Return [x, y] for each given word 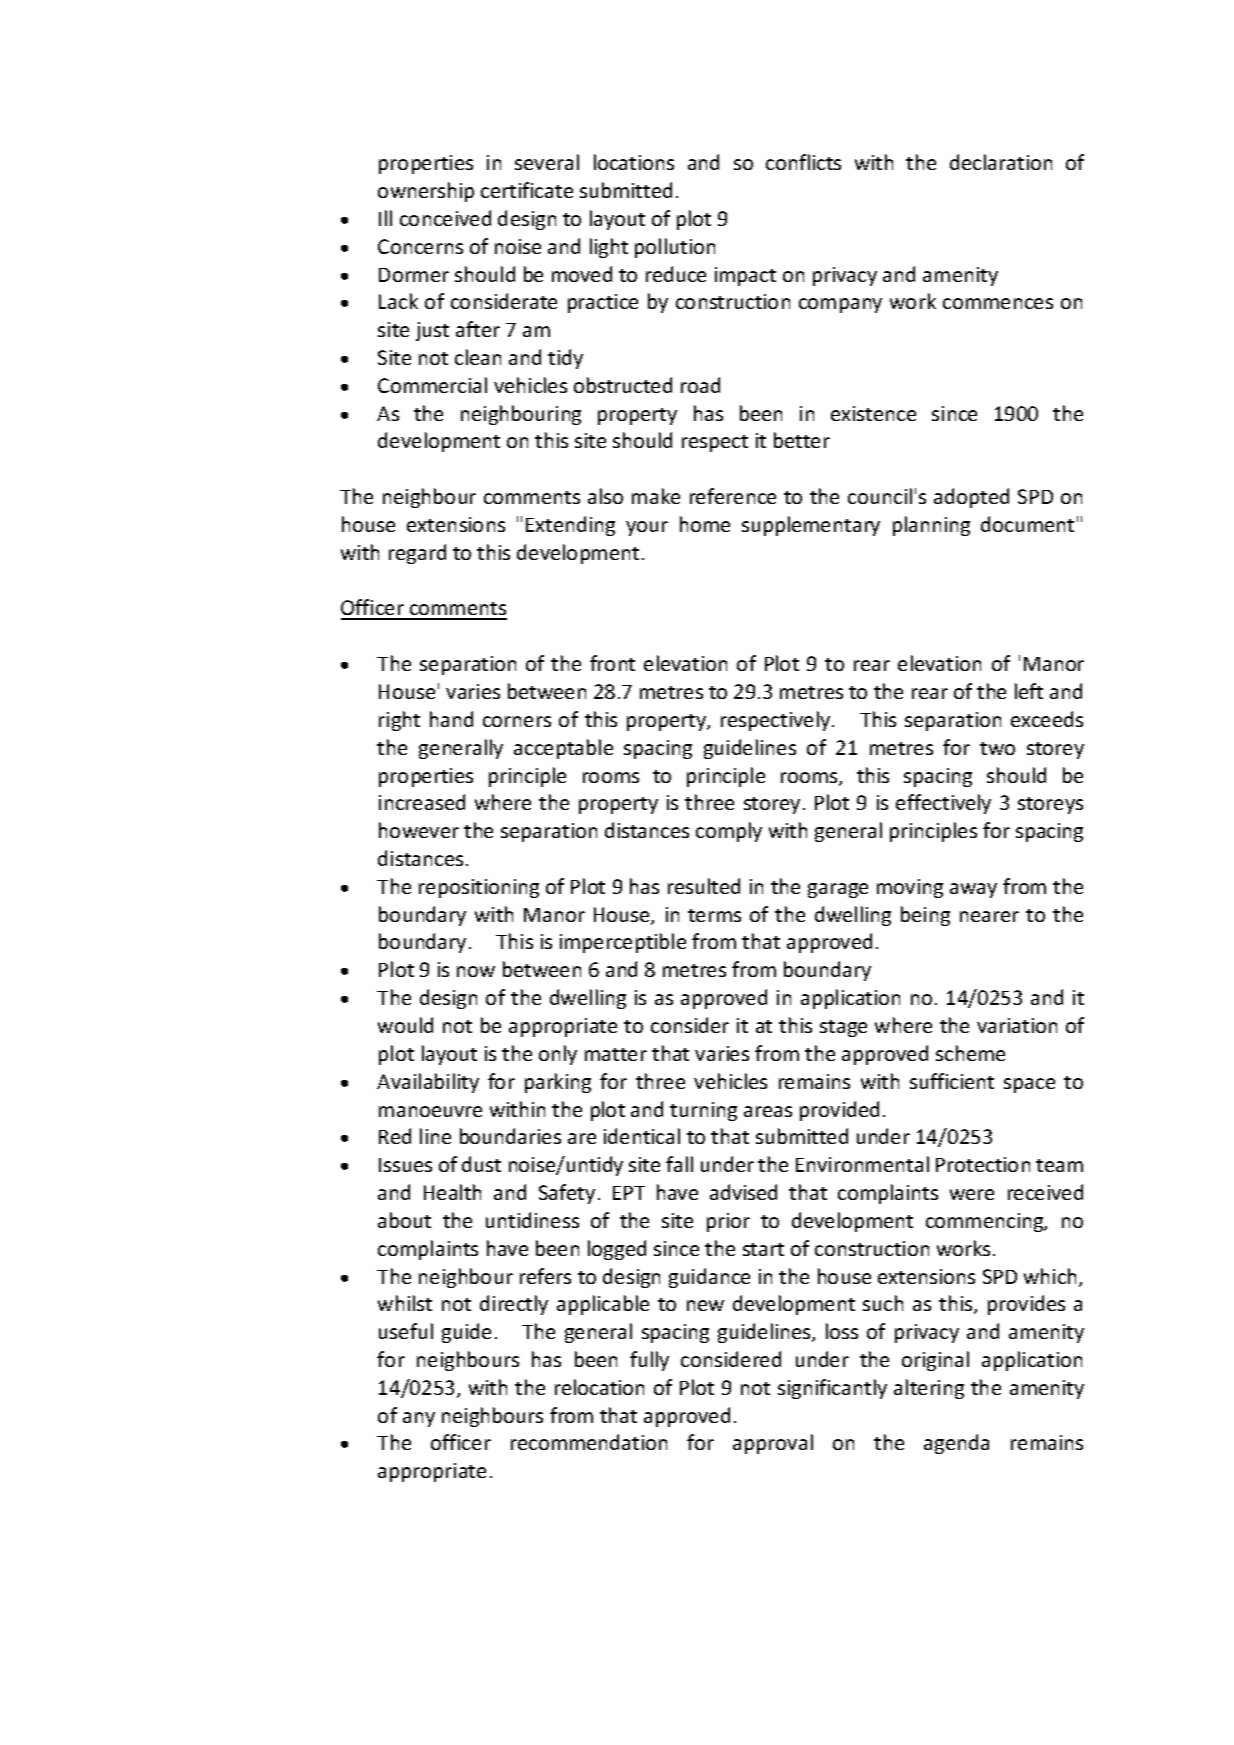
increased [422, 802]
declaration [1001, 162]
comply [729, 832]
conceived [445, 218]
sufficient [952, 1081]
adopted [971, 498]
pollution [675, 248]
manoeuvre [430, 1111]
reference [733, 496]
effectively [943, 804]
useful [406, 1331]
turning [703, 1111]
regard [417, 554]
